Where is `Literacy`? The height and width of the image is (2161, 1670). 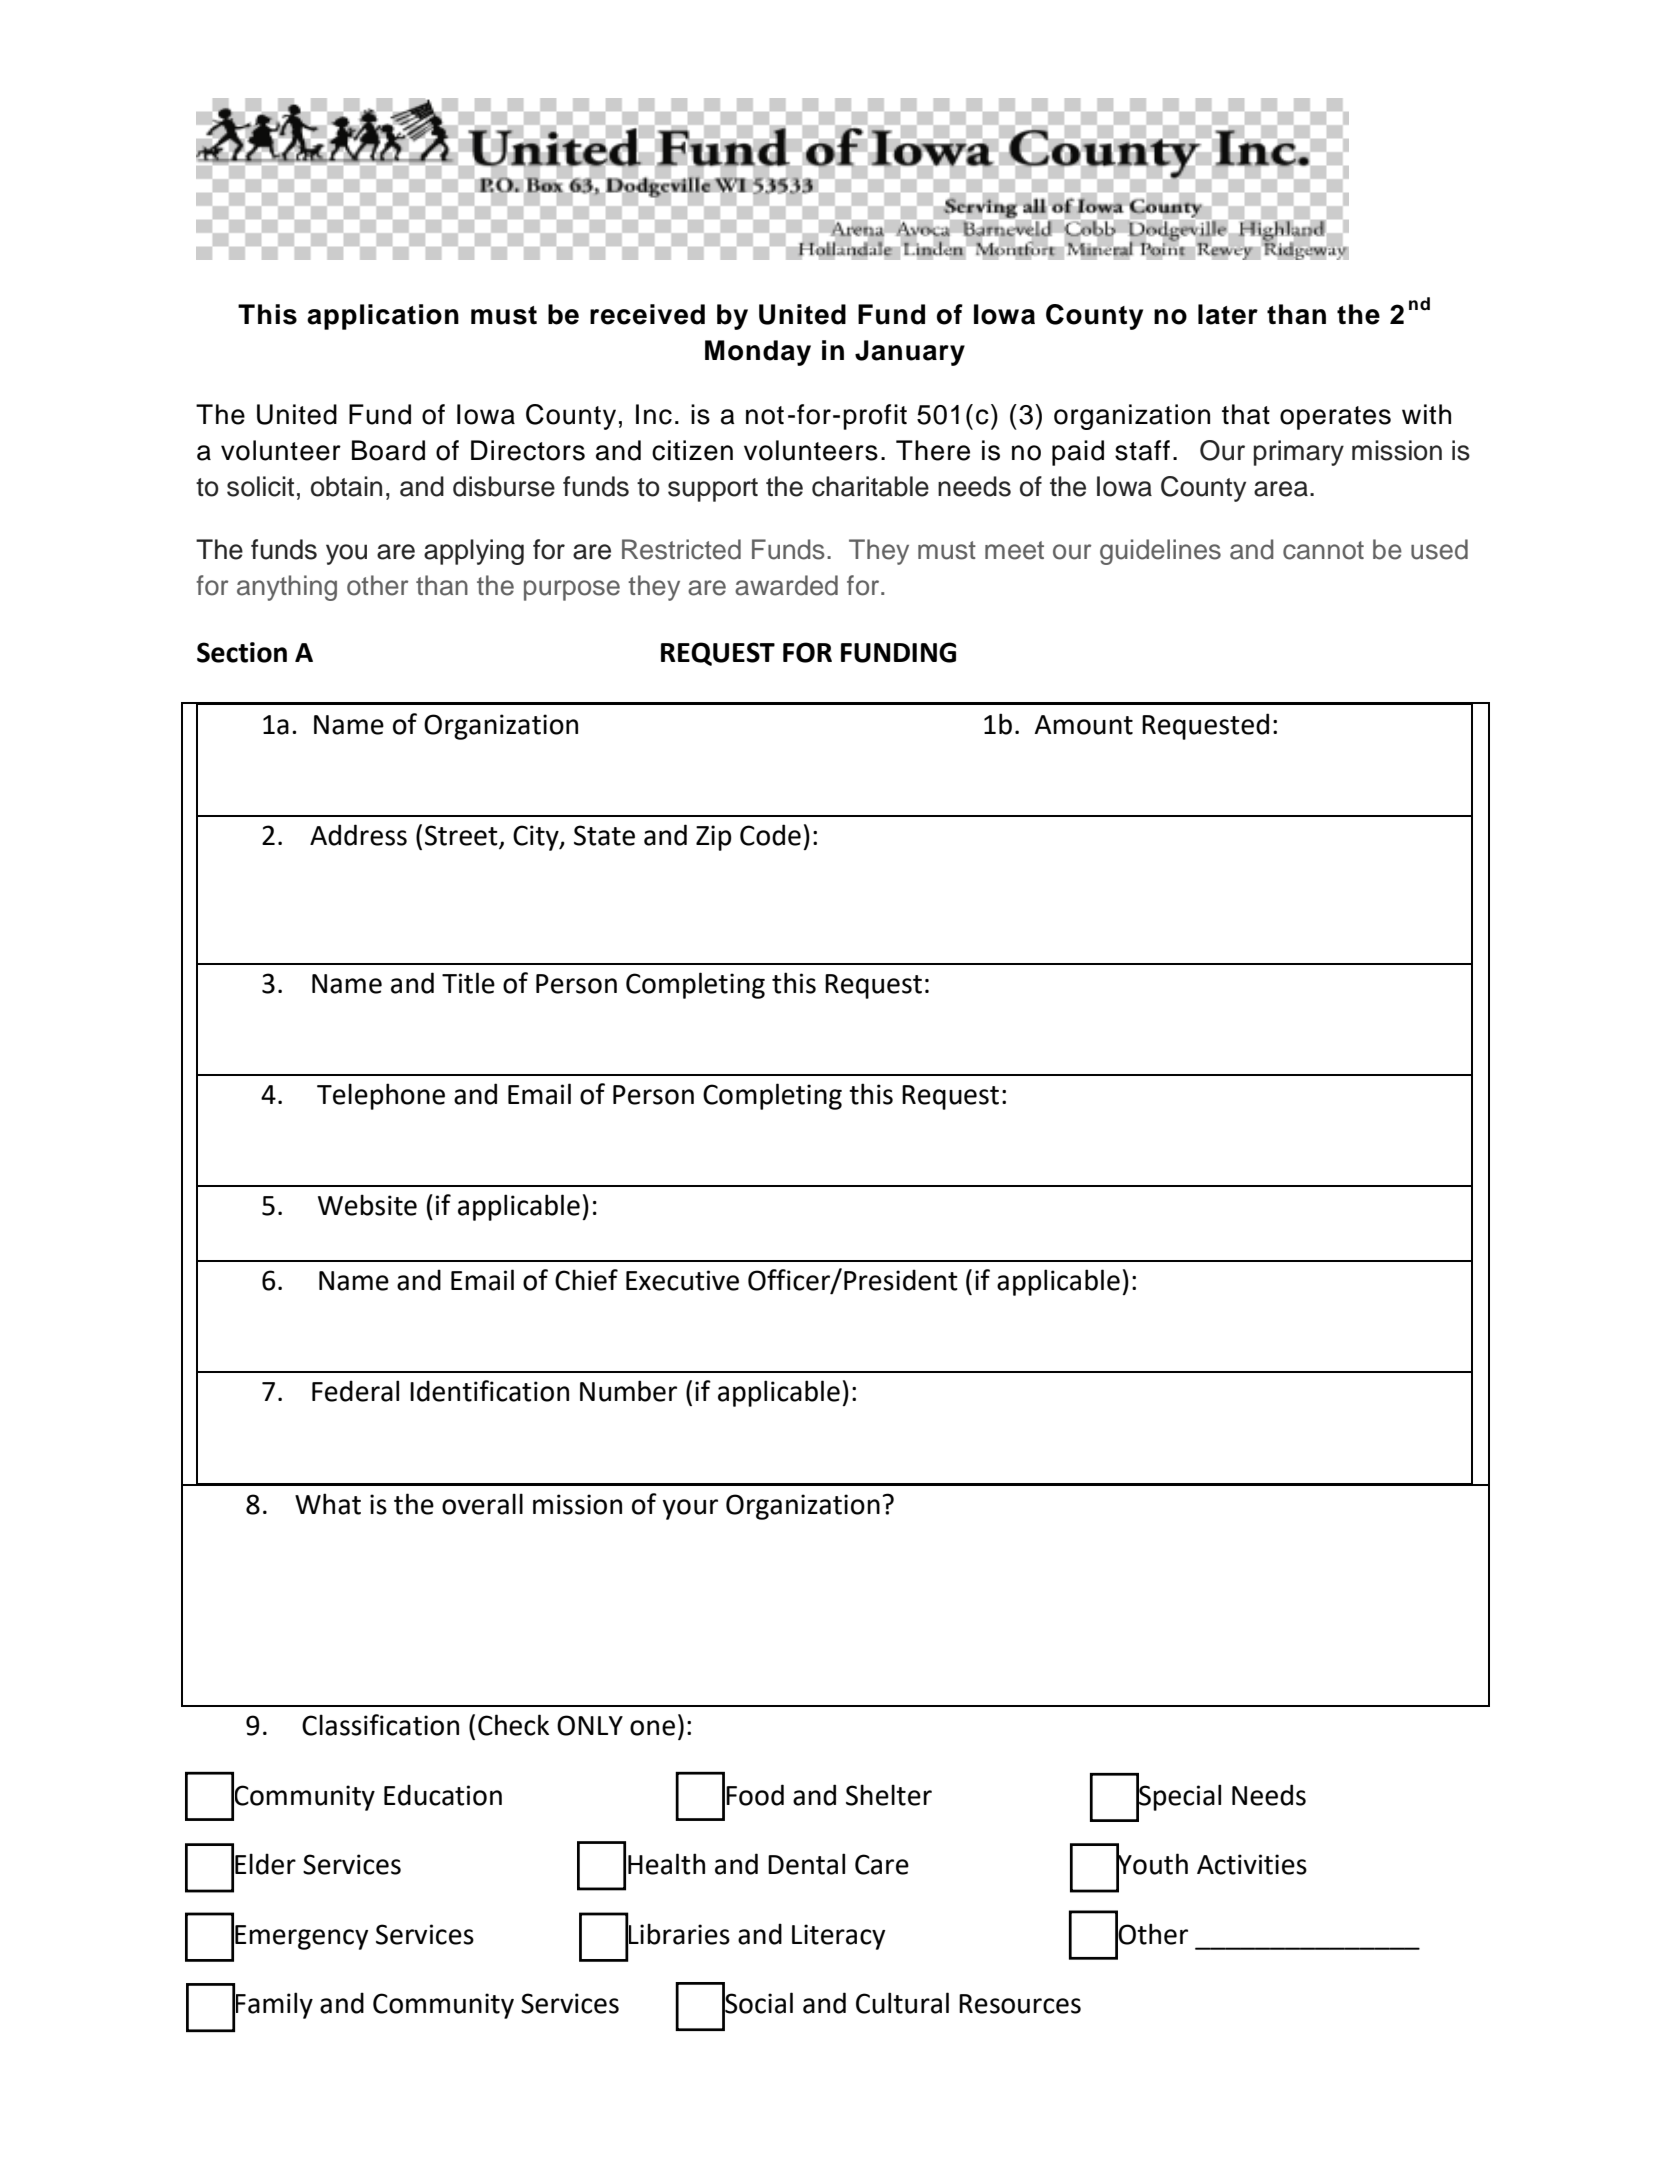 Literacy is located at coordinates (838, 1937).
